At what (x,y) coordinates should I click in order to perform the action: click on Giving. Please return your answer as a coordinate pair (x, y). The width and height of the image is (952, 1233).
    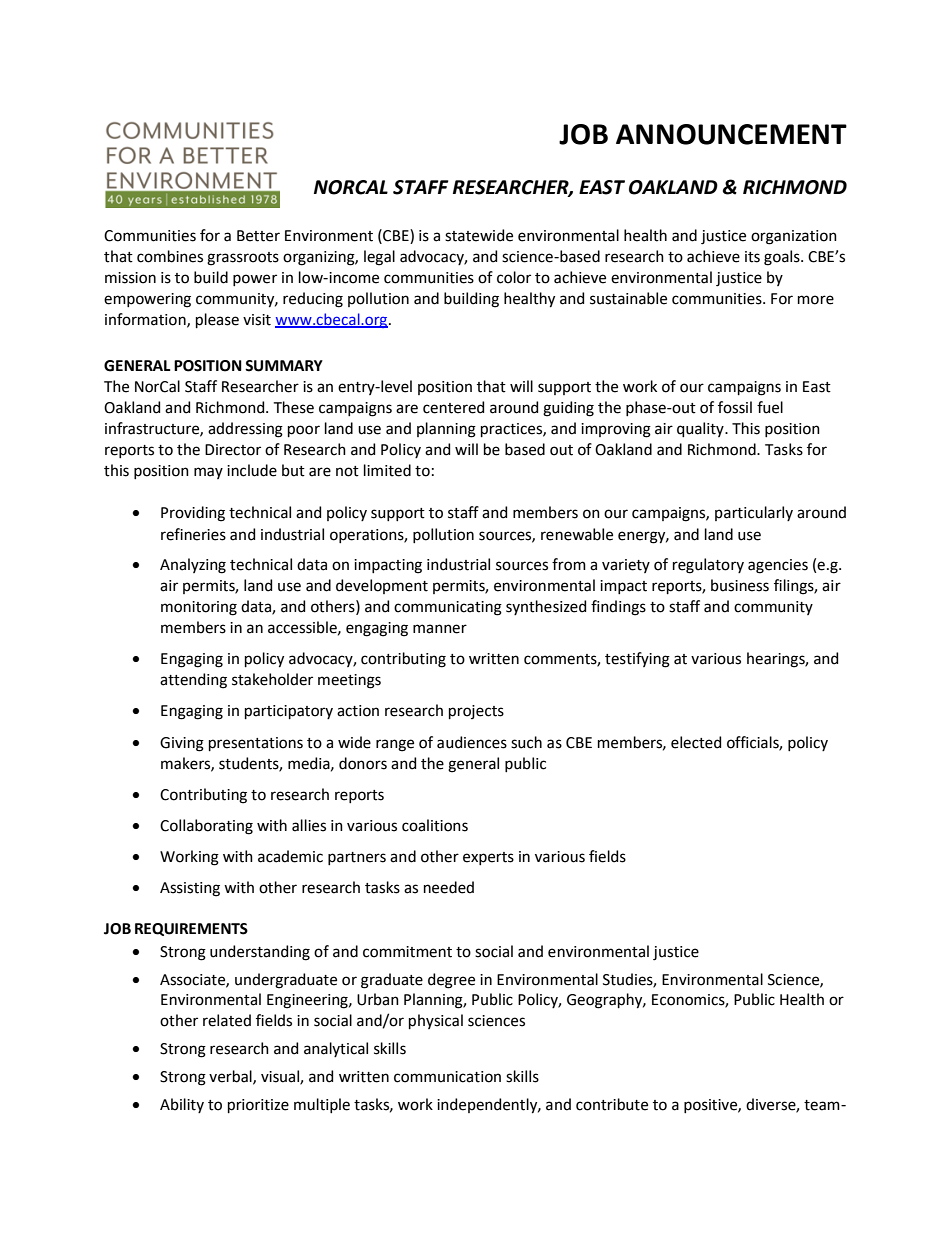
    Looking at the image, I should click on (182, 744).
